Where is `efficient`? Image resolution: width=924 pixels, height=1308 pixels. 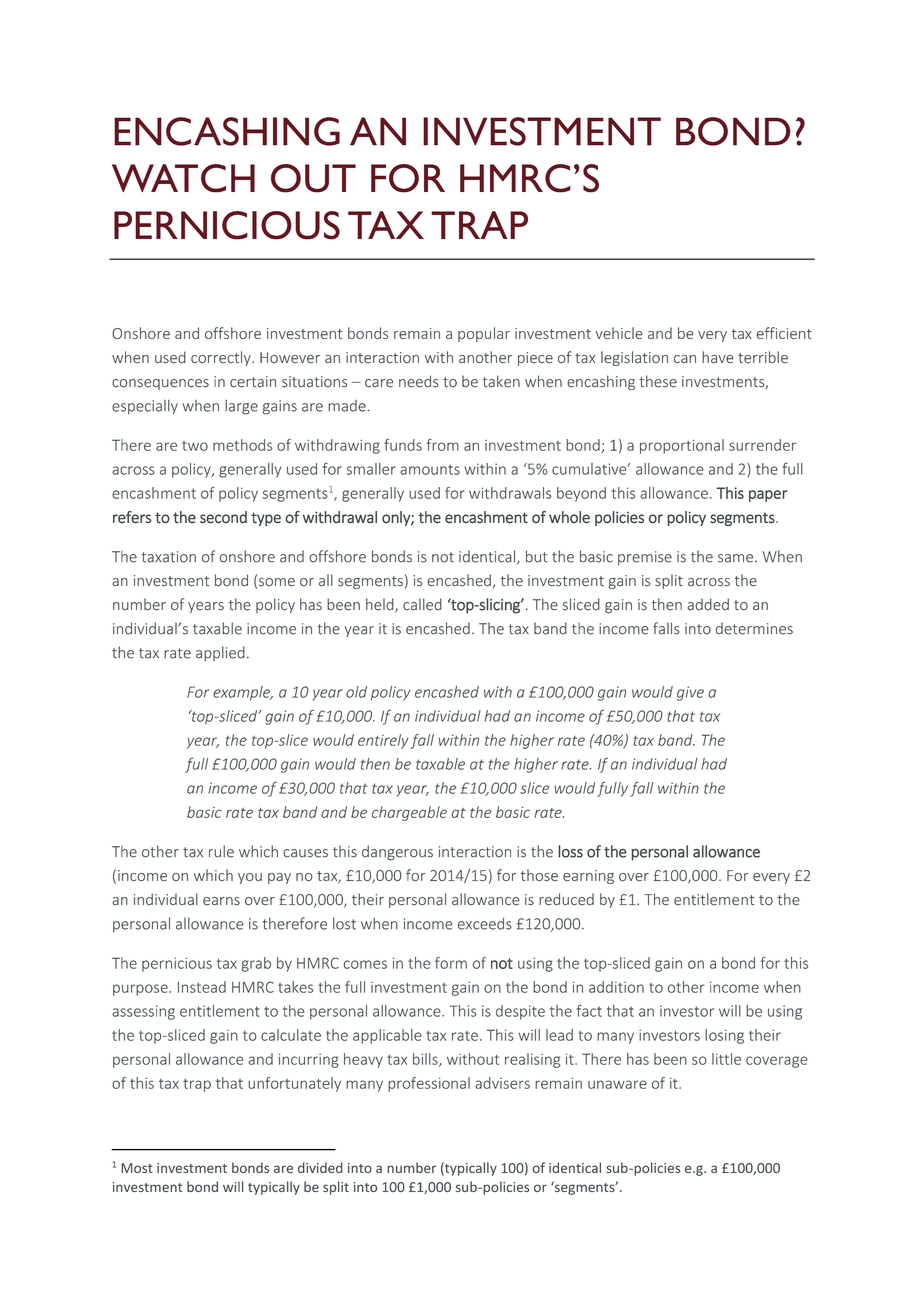
efficient is located at coordinates (784, 333).
